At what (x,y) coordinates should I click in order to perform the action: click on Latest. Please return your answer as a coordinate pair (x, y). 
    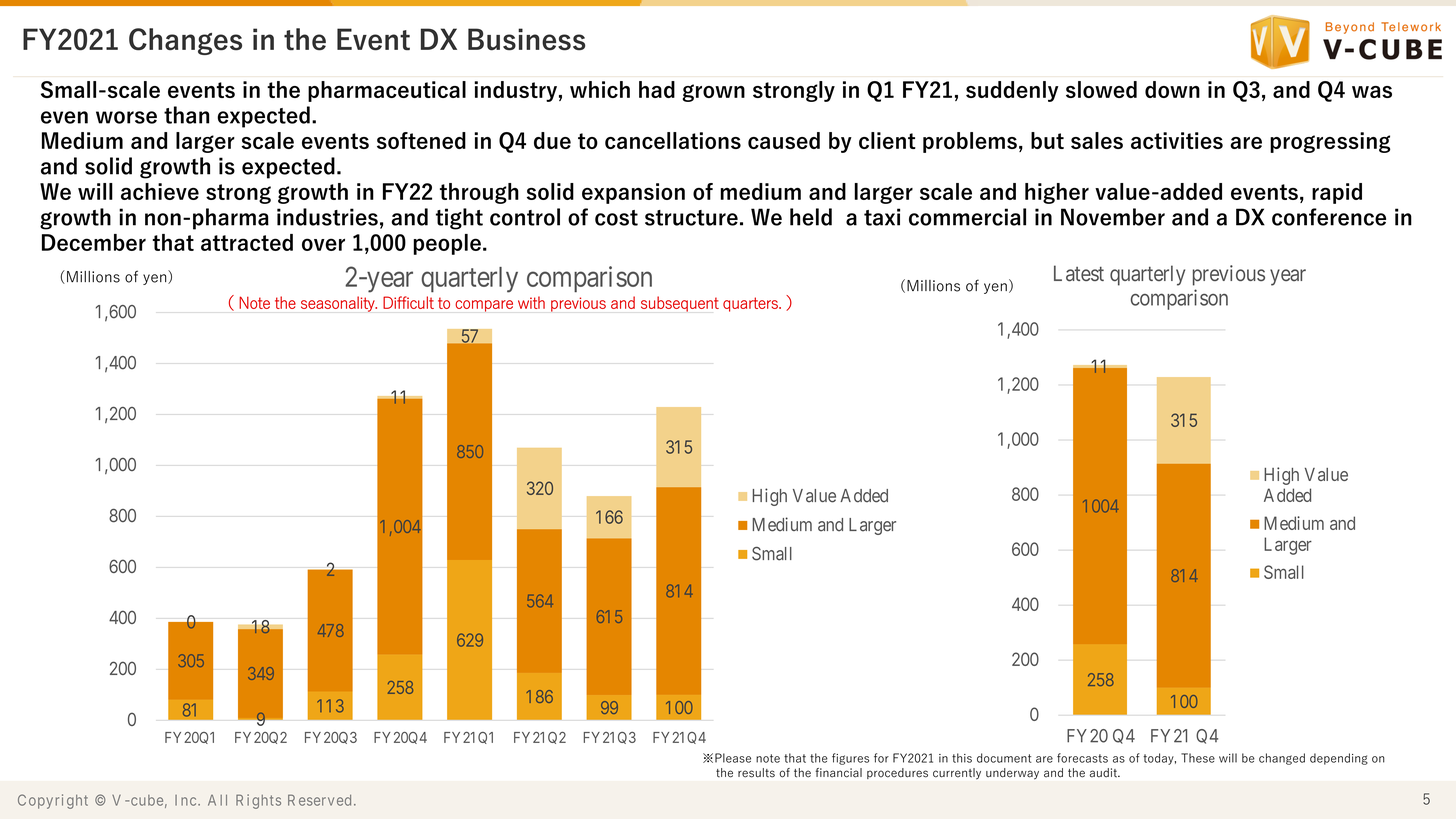
    Looking at the image, I should click on (1079, 273).
